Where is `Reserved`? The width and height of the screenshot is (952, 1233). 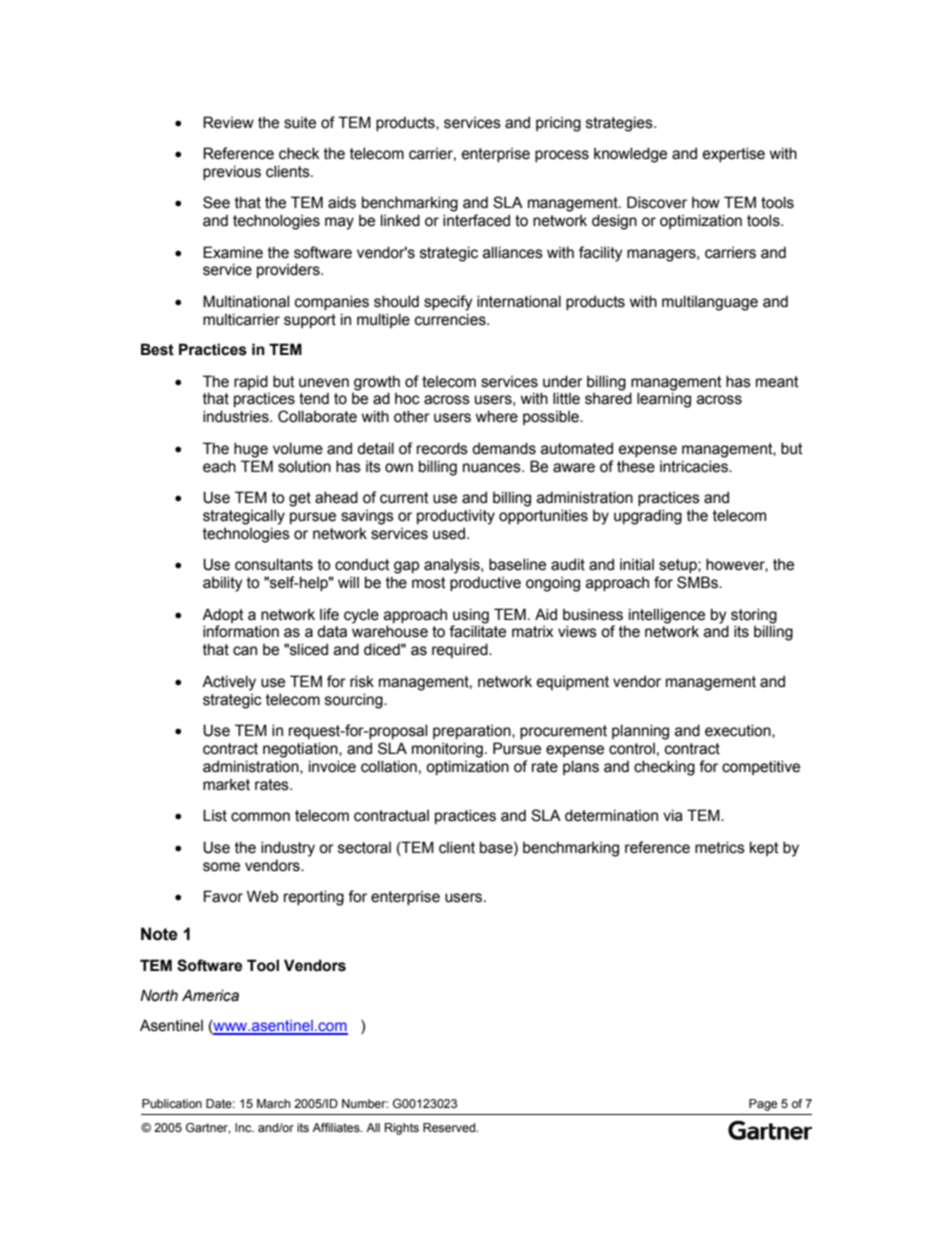
Reserved is located at coordinates (450, 1127).
